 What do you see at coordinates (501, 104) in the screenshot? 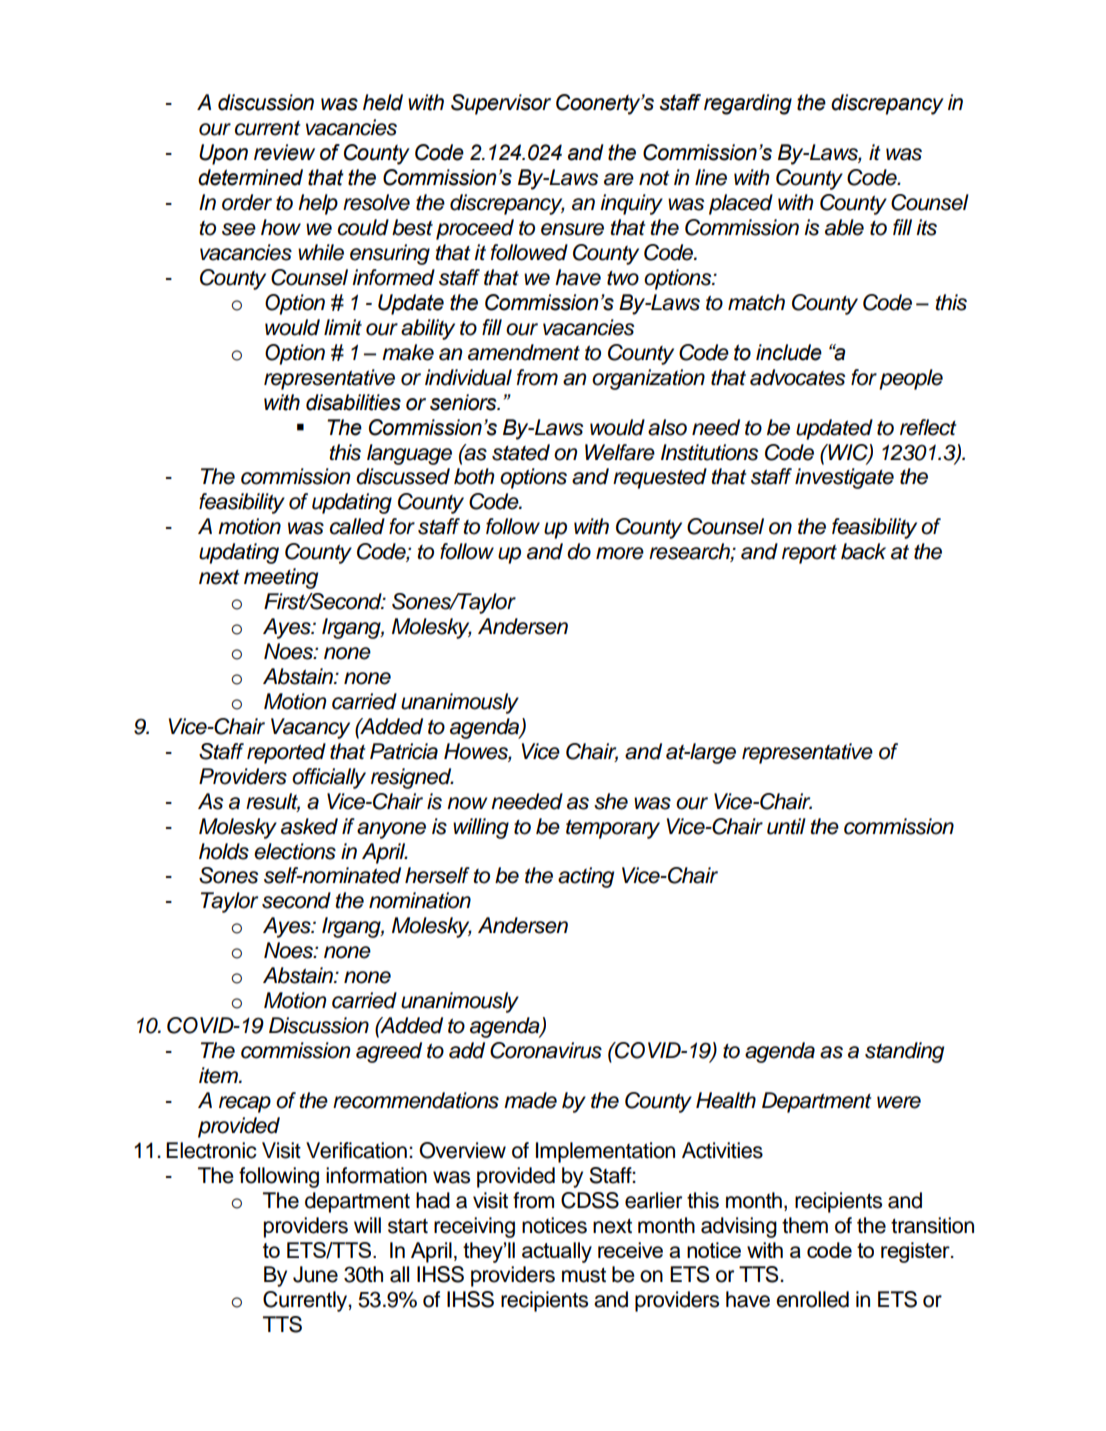
I see `Supervisor` at bounding box center [501, 104].
